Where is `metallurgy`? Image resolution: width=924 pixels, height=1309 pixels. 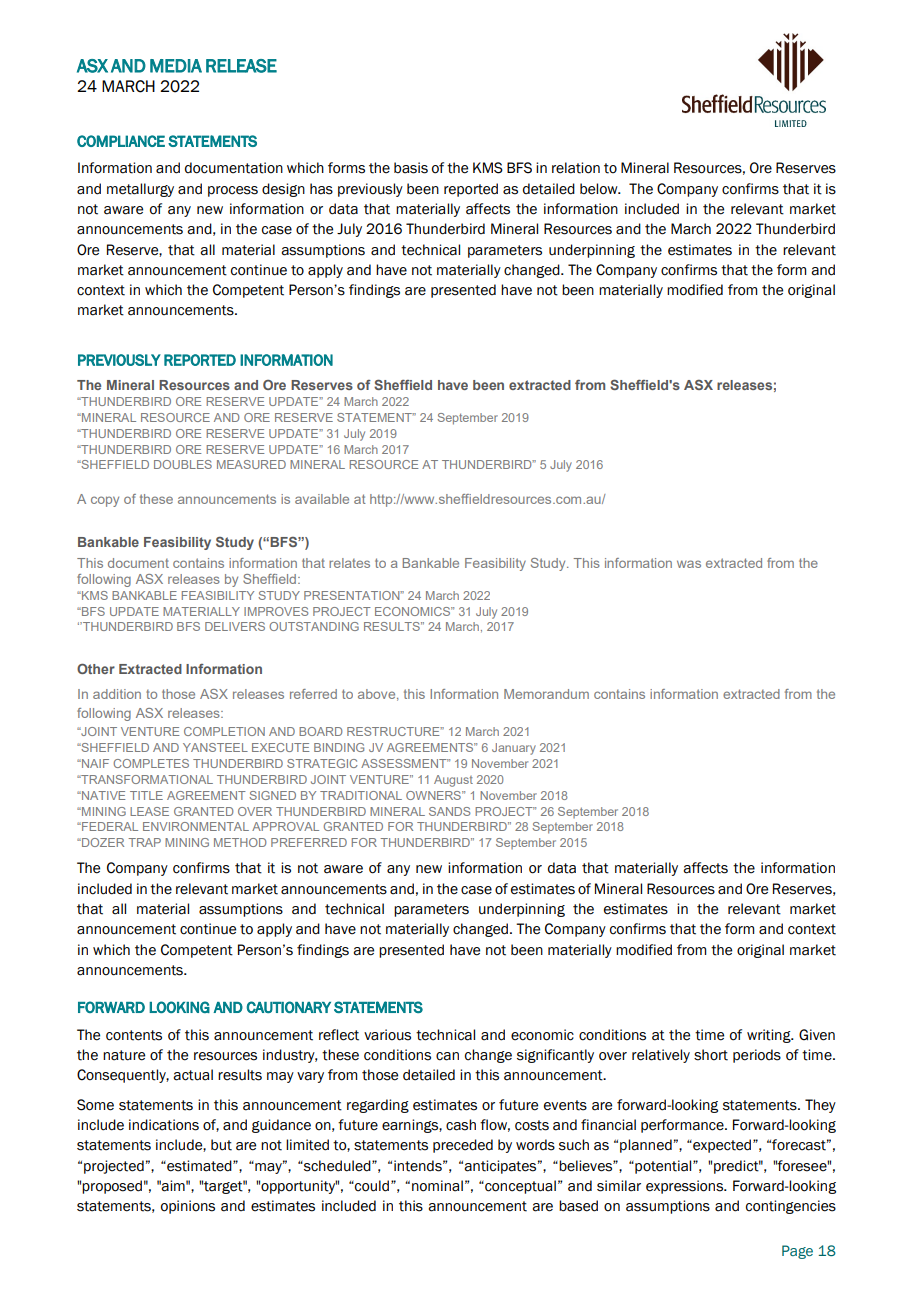 metallurgy is located at coordinates (140, 190).
